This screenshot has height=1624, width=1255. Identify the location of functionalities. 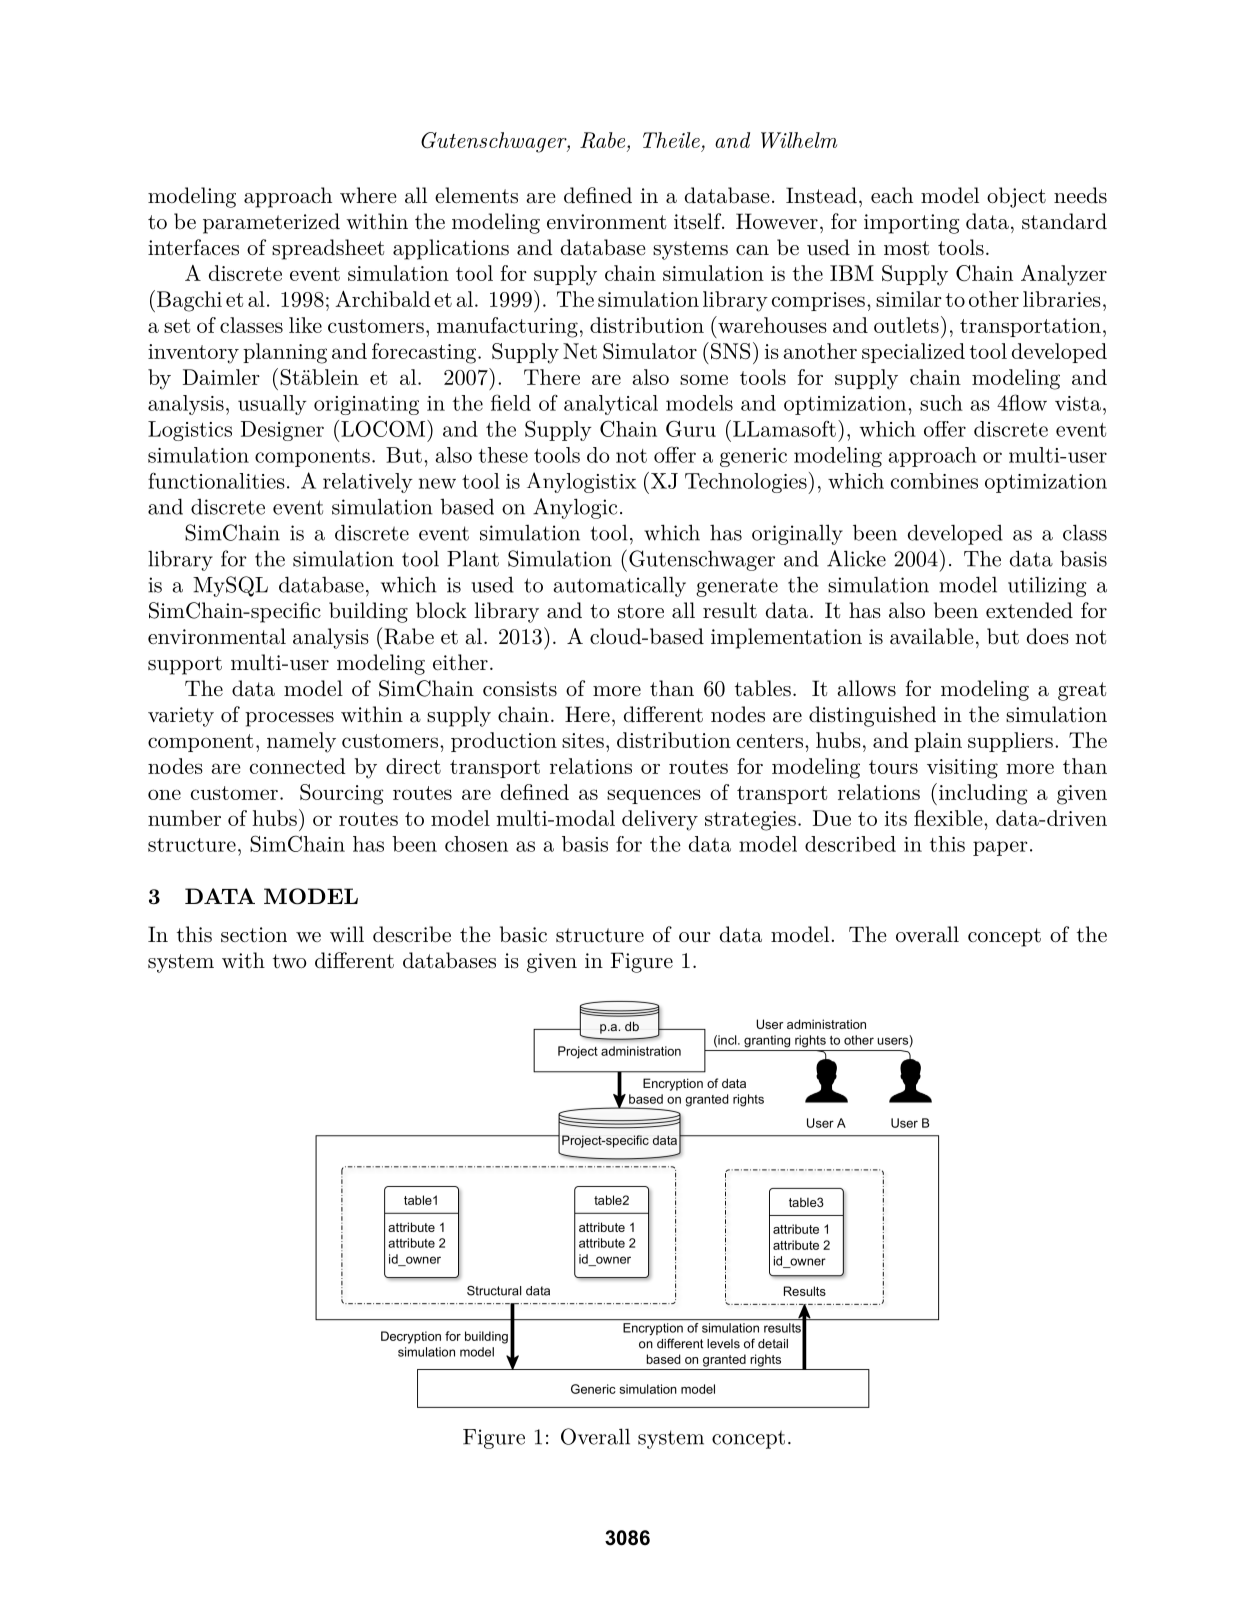
(216, 480).
